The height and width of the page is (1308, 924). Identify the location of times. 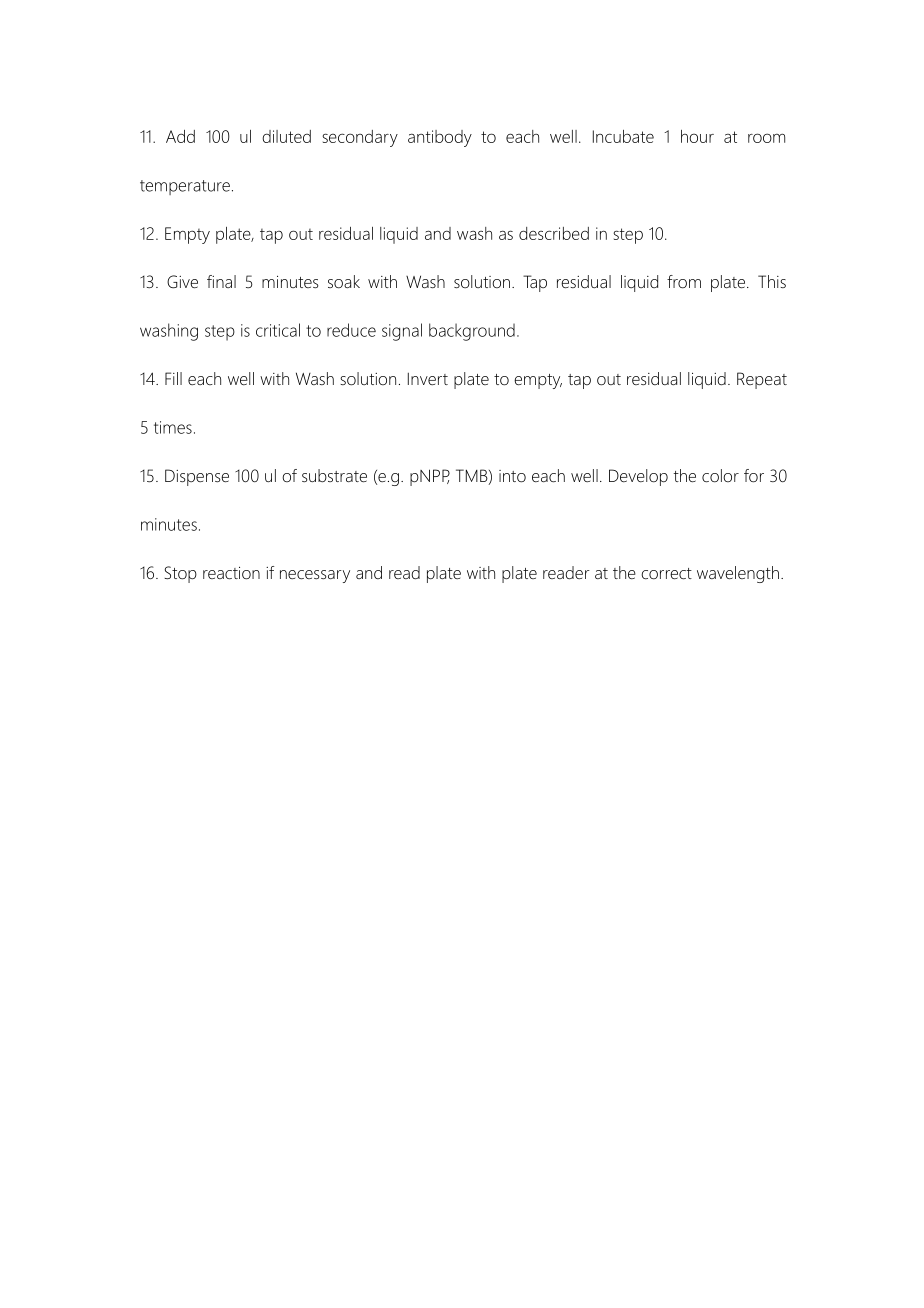
(173, 427).
